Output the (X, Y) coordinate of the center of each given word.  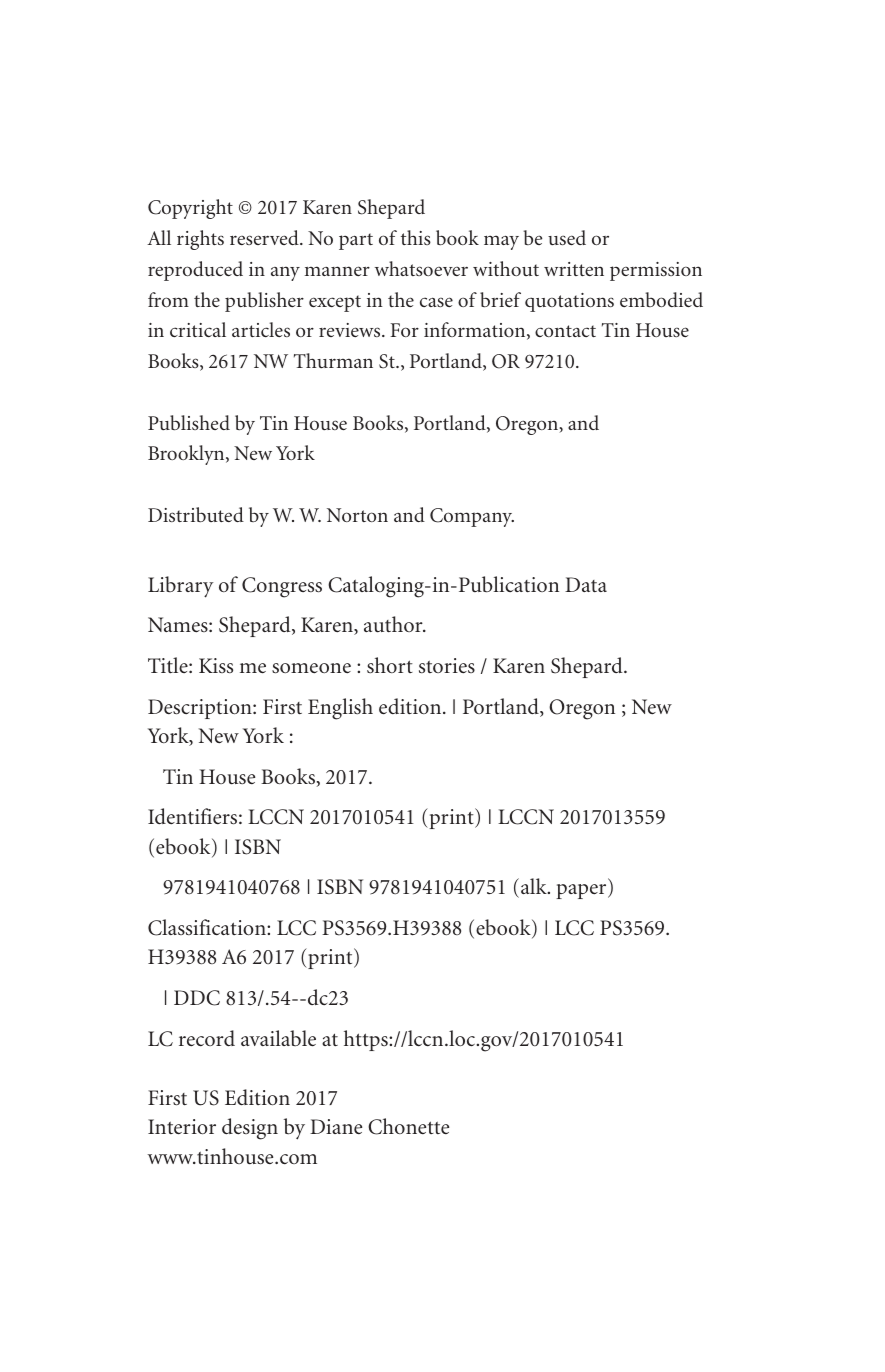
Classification (208, 927)
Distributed (196, 514)
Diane (336, 1126)
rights (200, 240)
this (416, 237)
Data (586, 584)
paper (582, 891)
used (567, 237)
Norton (357, 515)
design (250, 1129)
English (340, 709)
